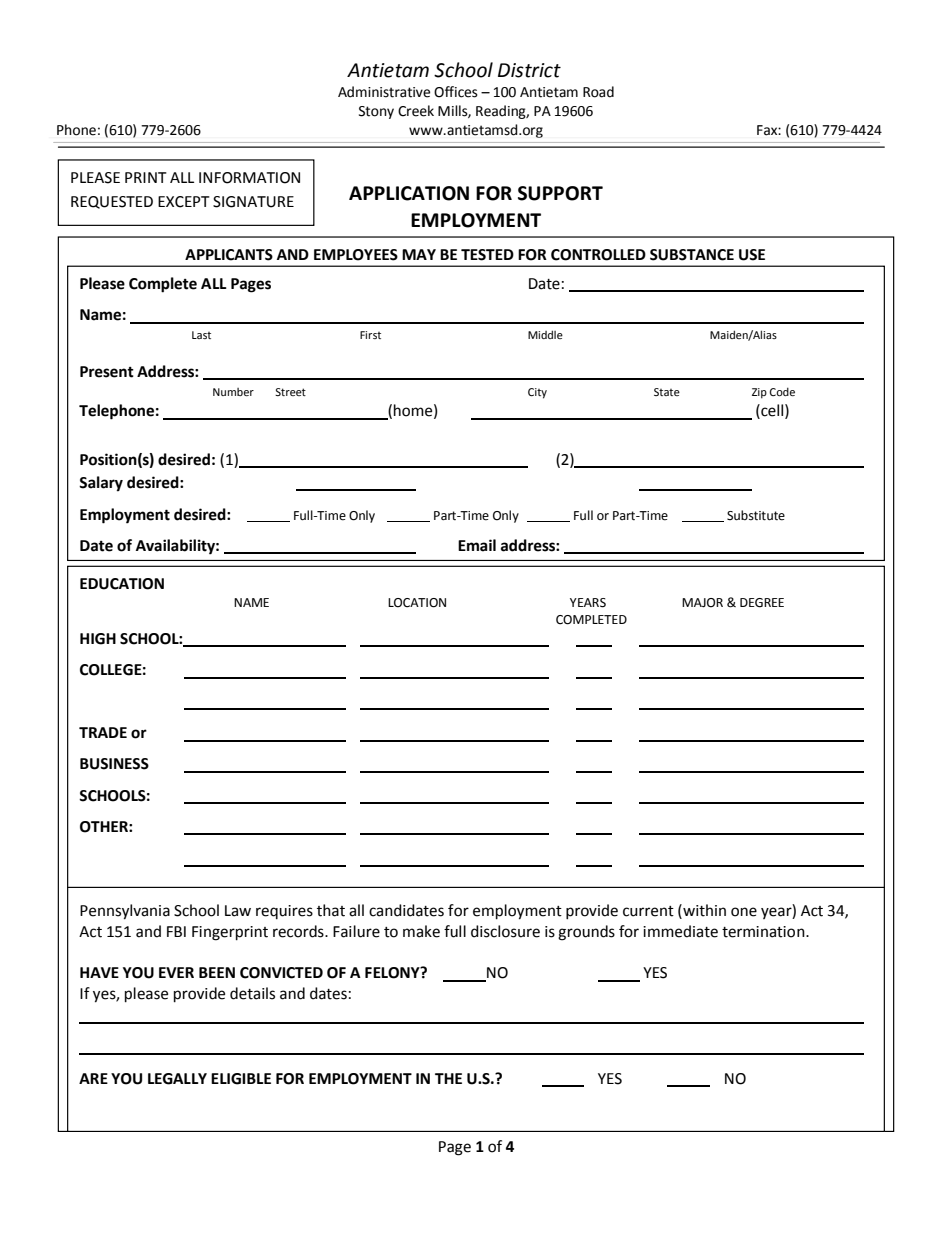  I want to click on immediate, so click(680, 931).
